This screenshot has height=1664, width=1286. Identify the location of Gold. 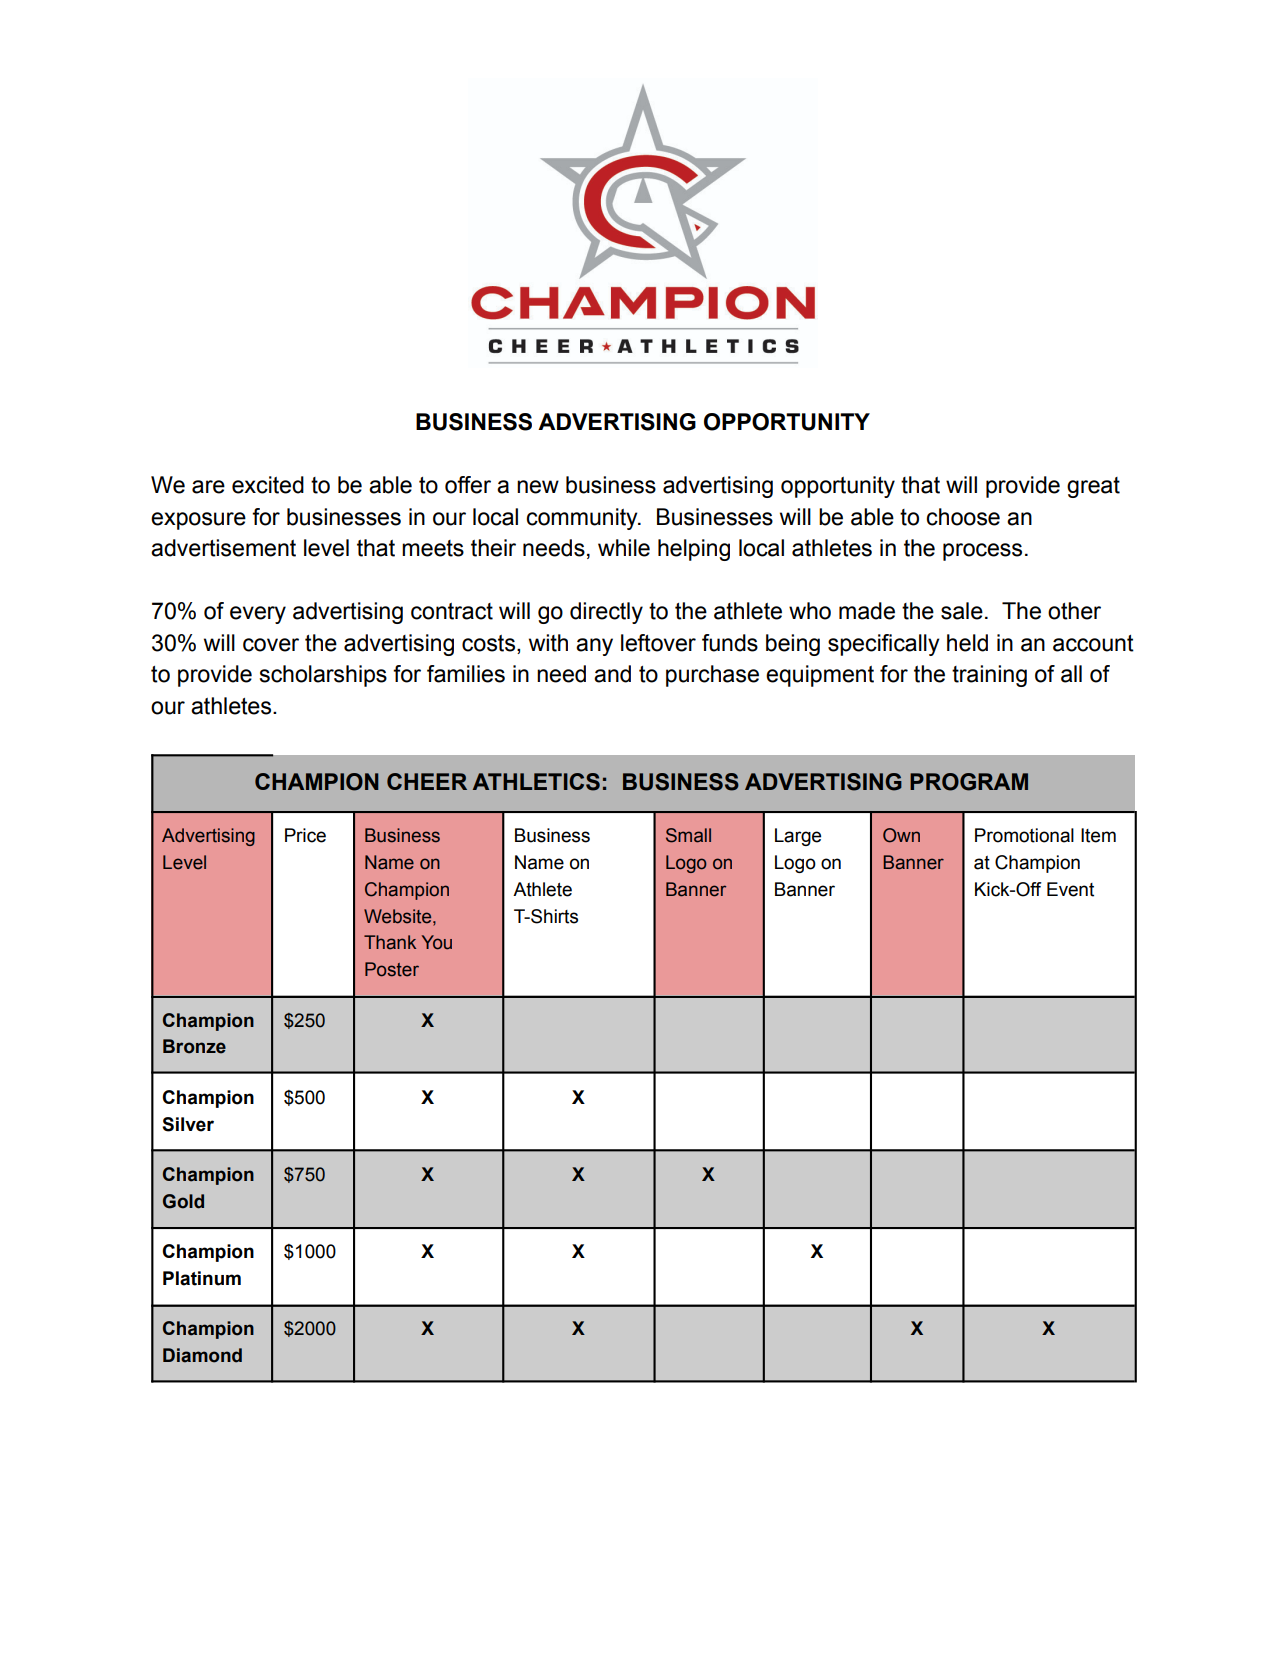
(183, 1201).
